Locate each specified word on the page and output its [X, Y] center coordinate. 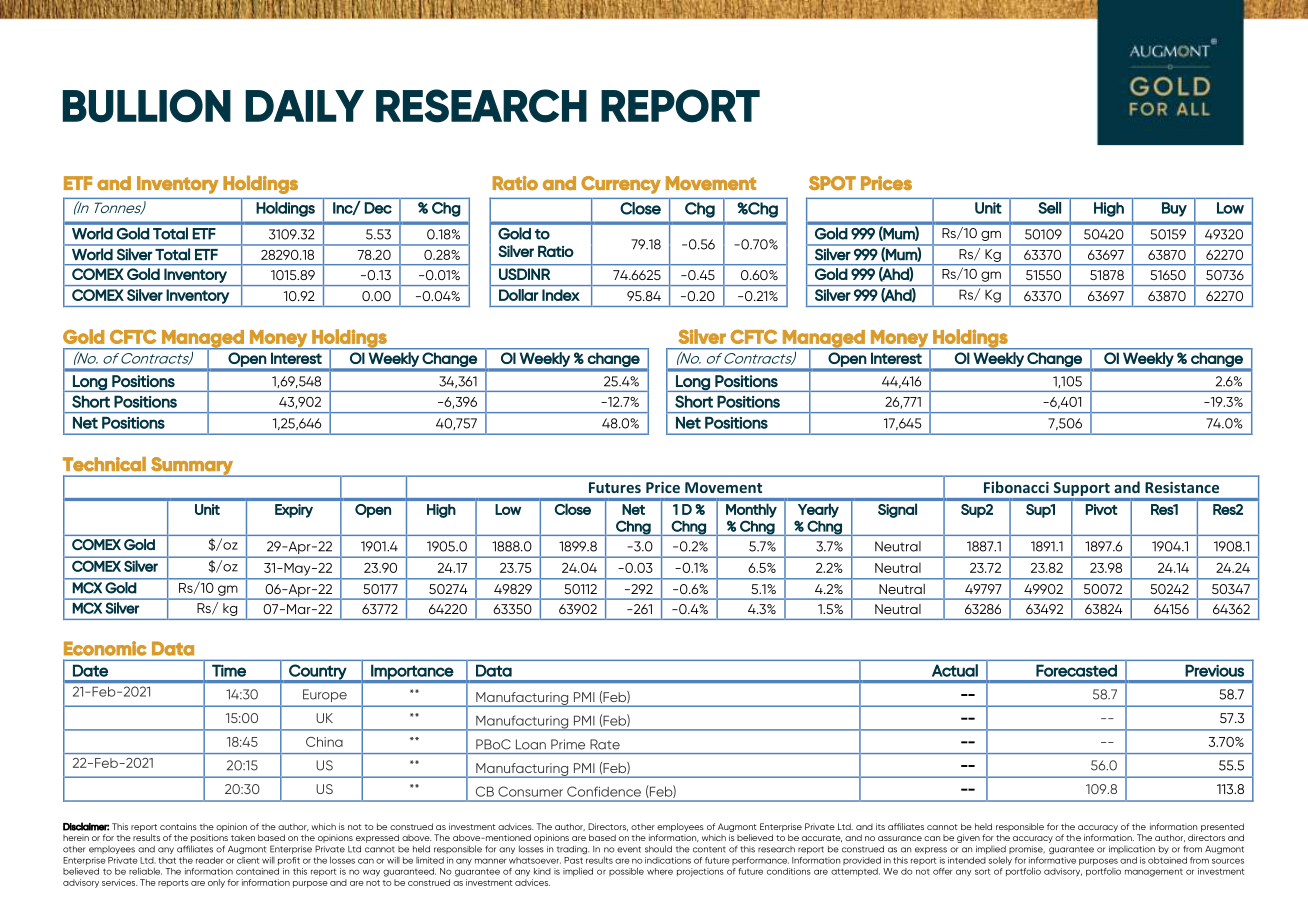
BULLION [147, 106]
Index [561, 295]
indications [668, 860]
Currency [621, 185]
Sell [1049, 208]
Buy [1174, 209]
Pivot [1101, 509]
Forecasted [1076, 670]
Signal [897, 510]
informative [1052, 860]
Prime [568, 744]
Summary [192, 467]
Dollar [518, 295]
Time [229, 671]
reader [210, 860]
